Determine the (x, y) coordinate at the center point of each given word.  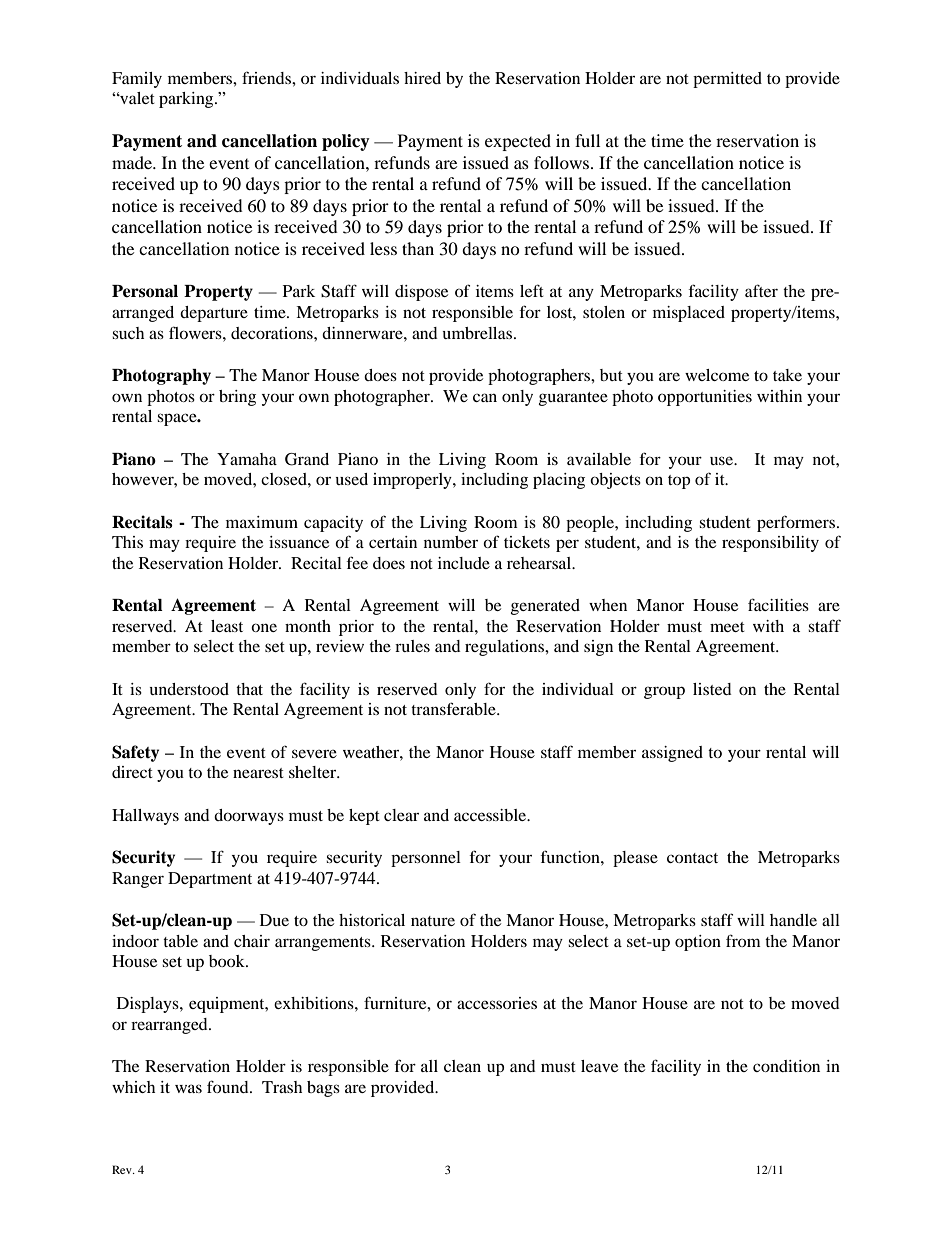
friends (267, 77)
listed (712, 689)
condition (786, 1066)
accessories (497, 1003)
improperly (413, 481)
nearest (258, 773)
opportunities (705, 398)
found (229, 1086)
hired (422, 78)
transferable (454, 708)
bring (237, 398)
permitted (727, 80)
